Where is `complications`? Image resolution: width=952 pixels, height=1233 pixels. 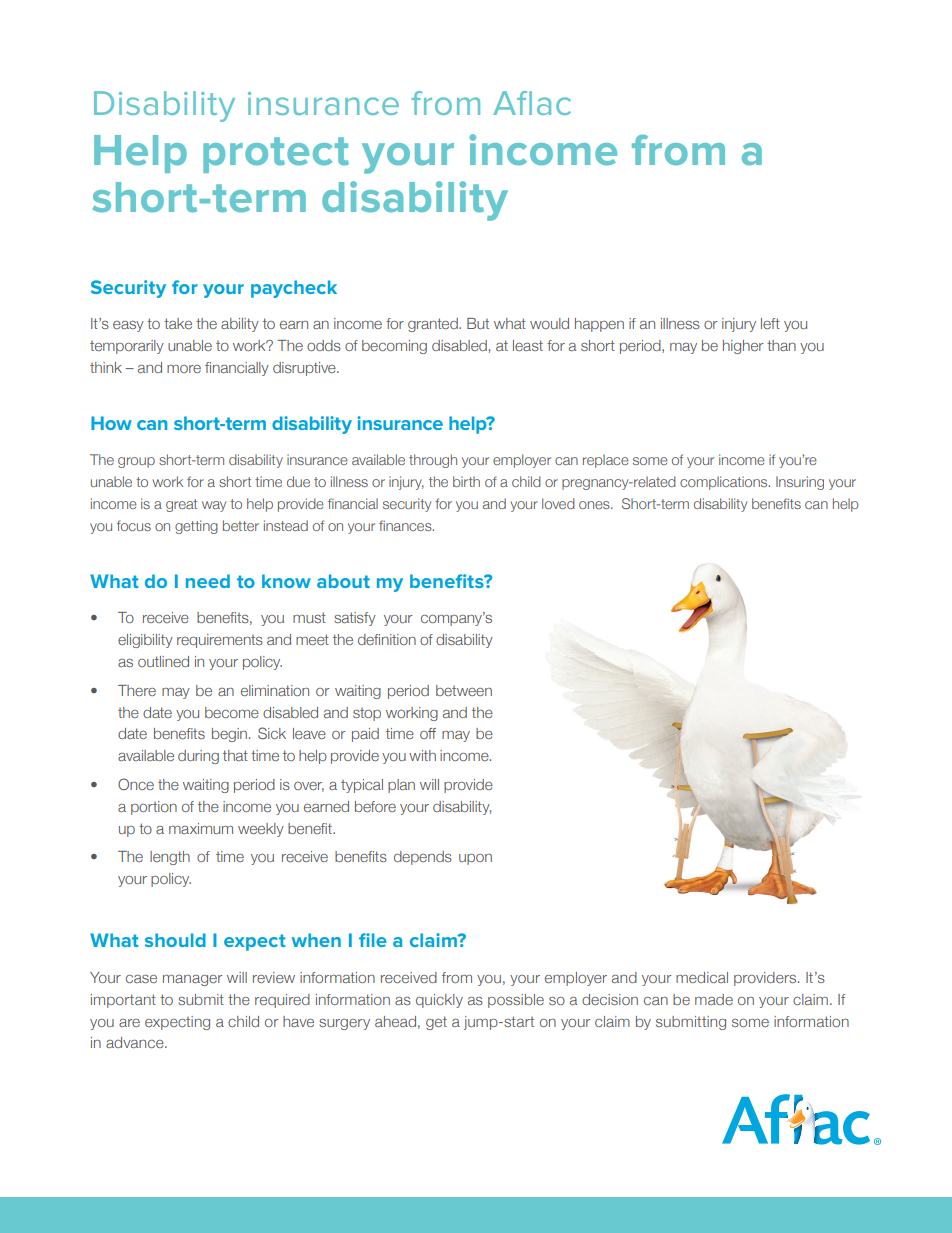 complications is located at coordinates (725, 483).
